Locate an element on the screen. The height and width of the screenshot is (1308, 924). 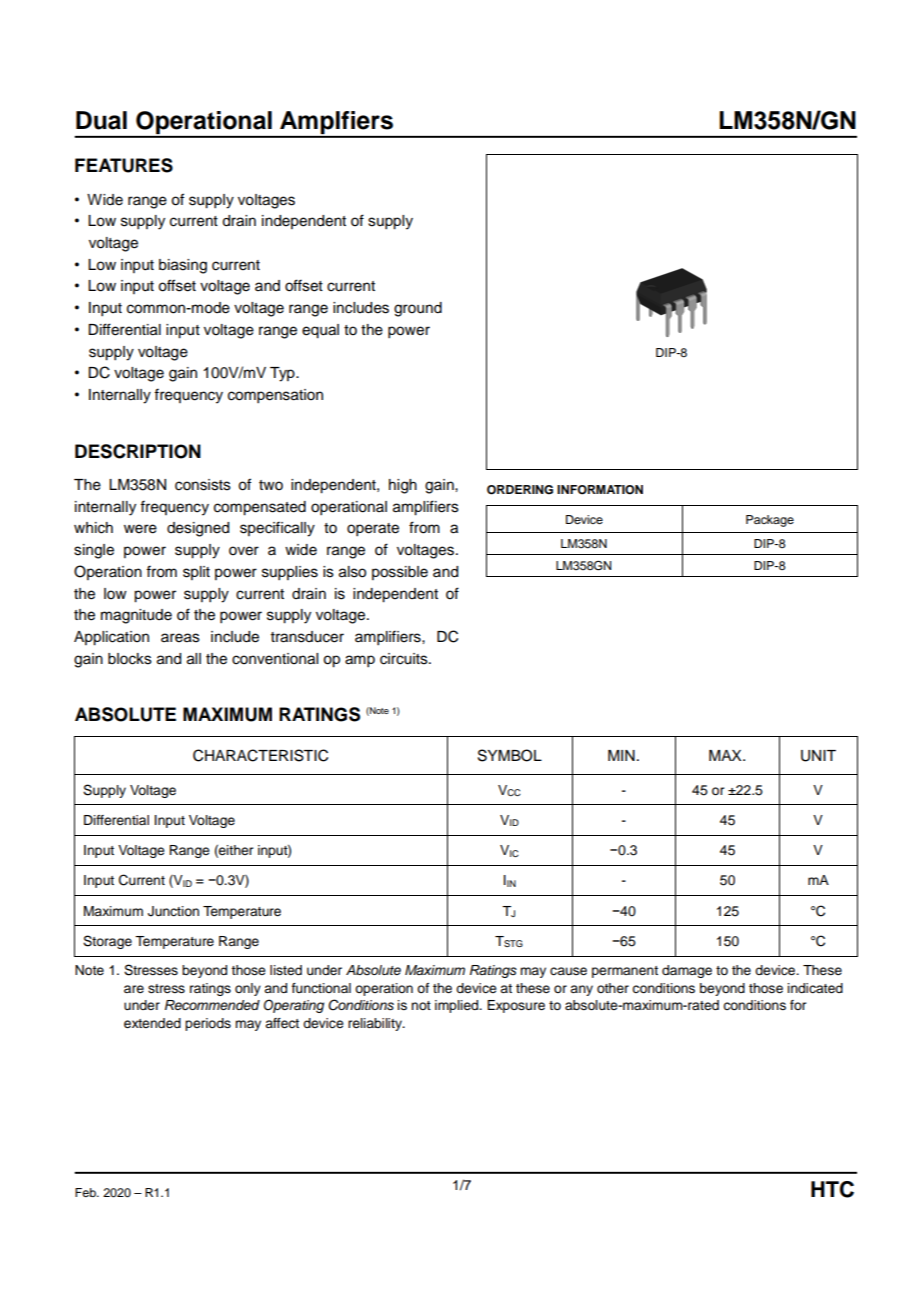
UNIT is located at coordinates (818, 756).
